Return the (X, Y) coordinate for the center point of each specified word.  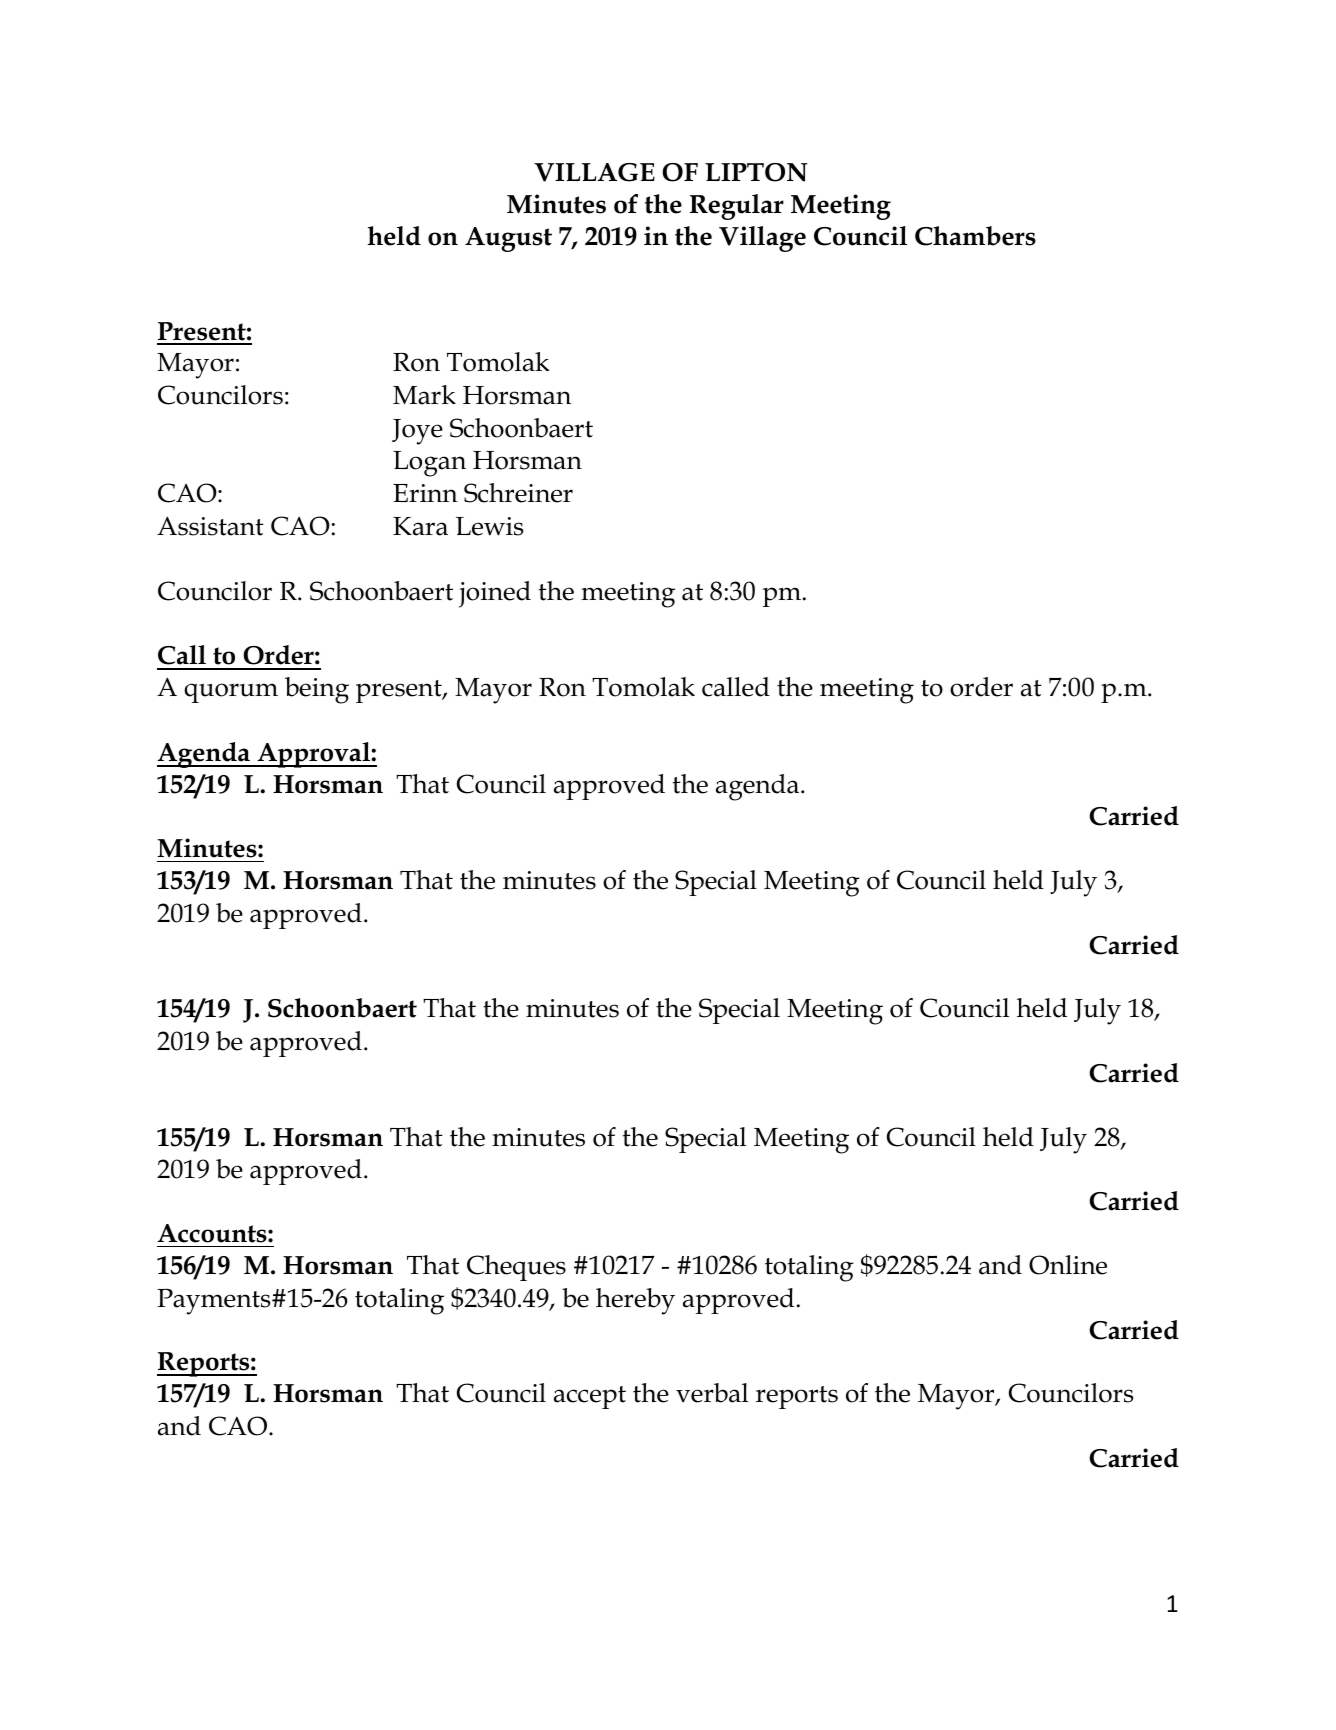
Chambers (975, 236)
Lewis (489, 526)
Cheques (516, 1268)
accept (590, 1397)
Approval (313, 755)
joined (495, 594)
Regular (737, 207)
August (508, 239)
